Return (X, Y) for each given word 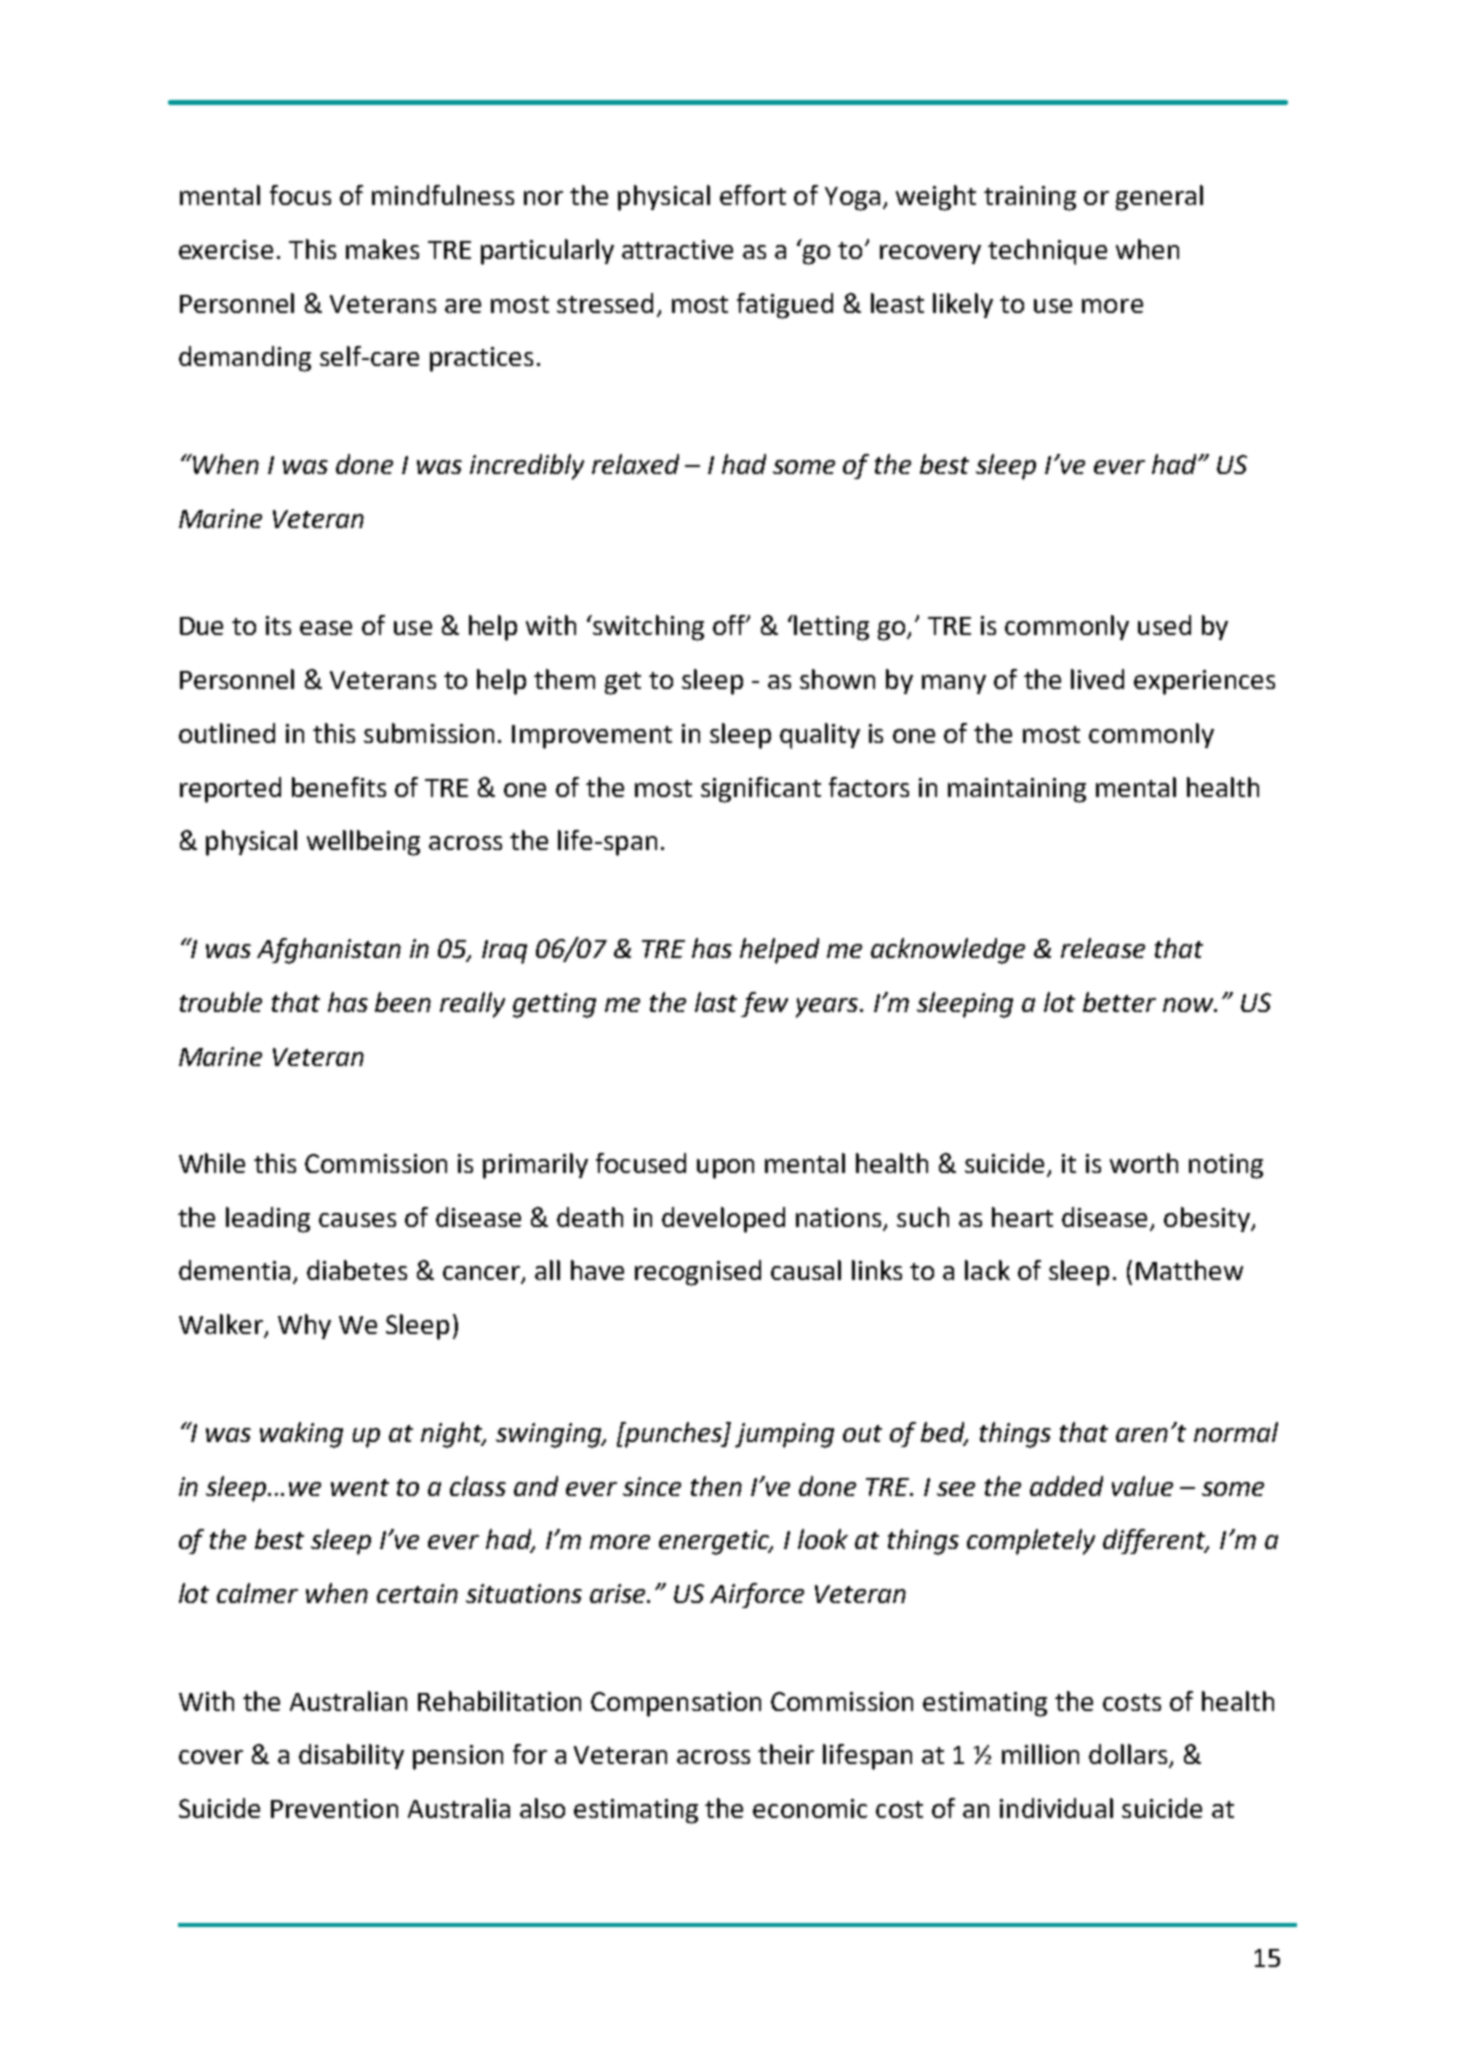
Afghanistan (329, 951)
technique (1047, 252)
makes (382, 249)
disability (351, 1756)
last (716, 1002)
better (1119, 1002)
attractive (677, 249)
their (786, 1754)
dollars (1129, 1755)
